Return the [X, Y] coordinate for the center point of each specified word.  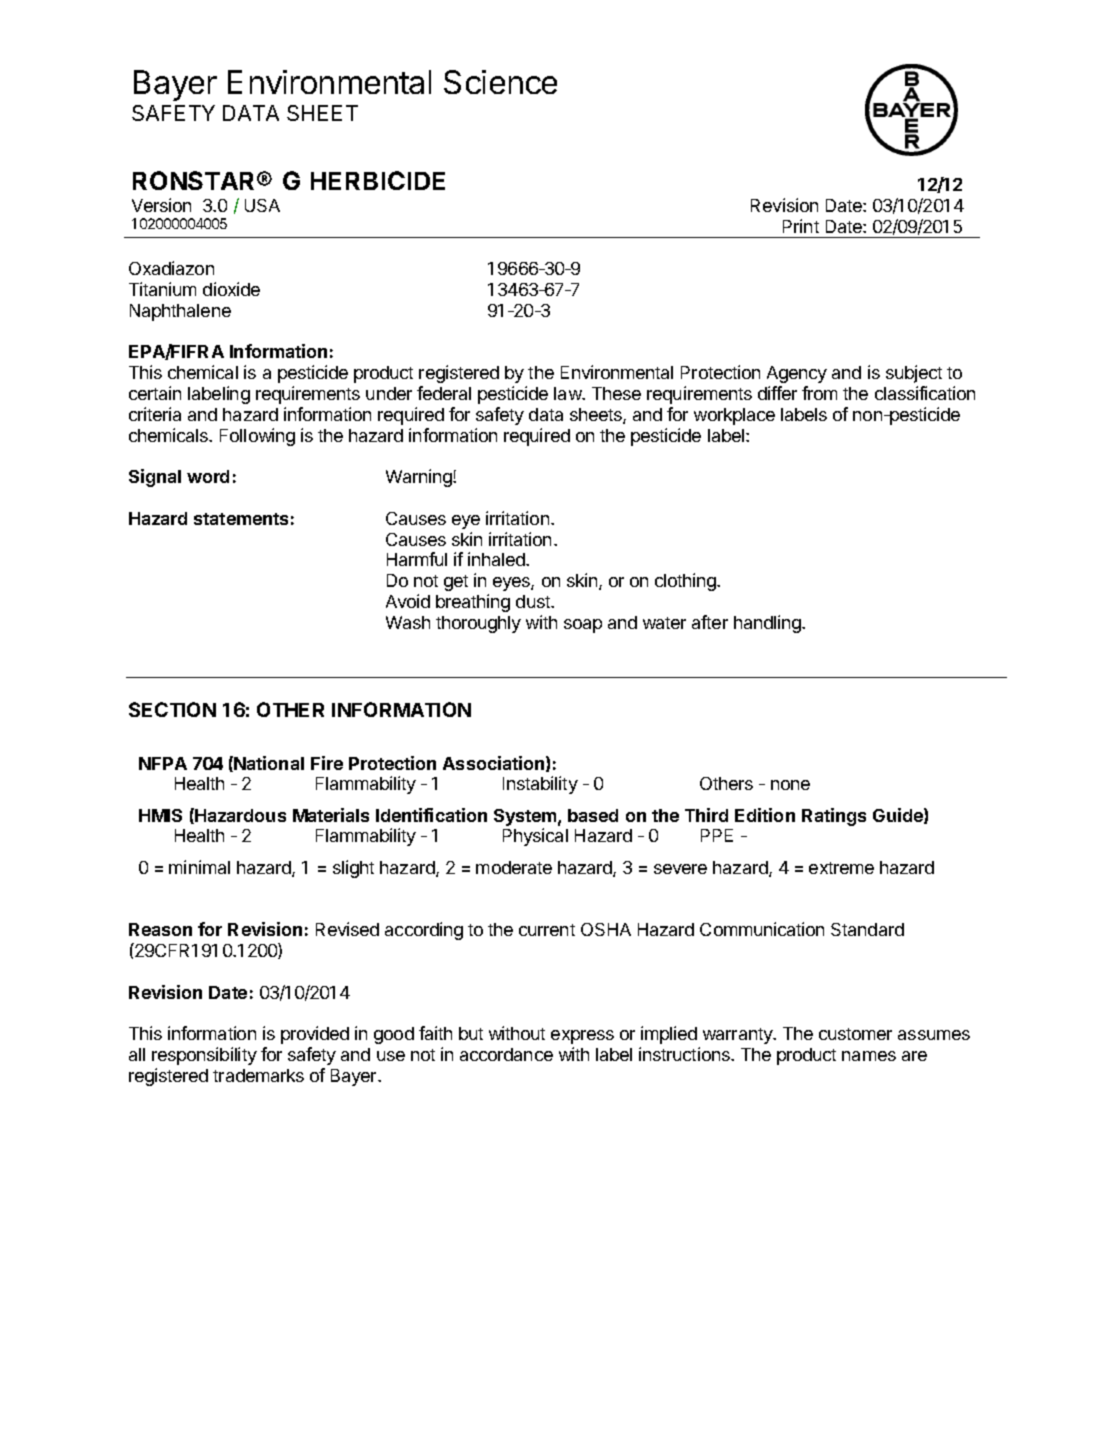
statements [241, 519]
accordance [506, 1054]
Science [500, 82]
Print [801, 226]
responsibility [204, 1056]
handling [768, 624]
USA [262, 205]
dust [534, 601]
